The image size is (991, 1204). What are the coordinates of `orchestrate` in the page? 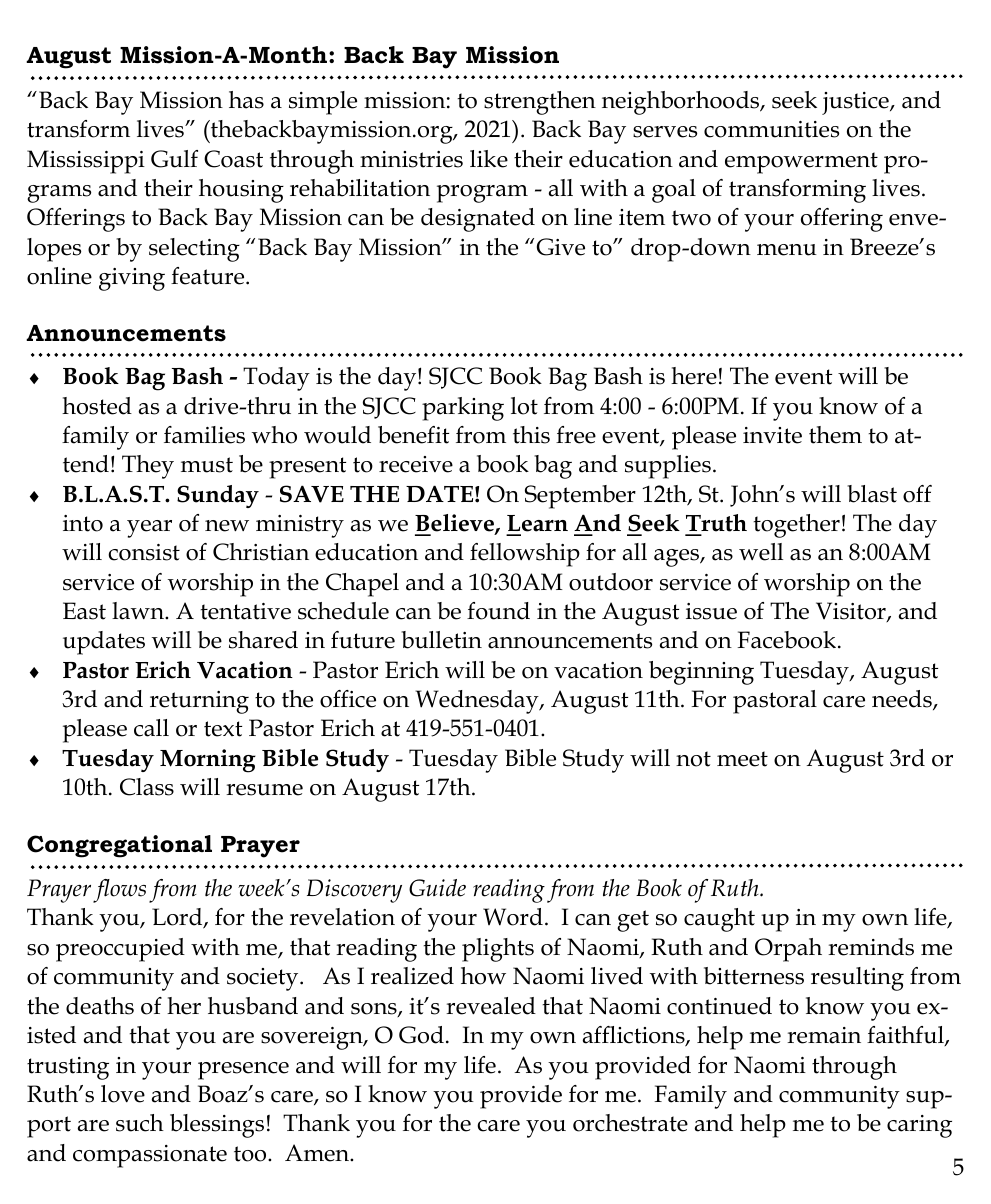 It's located at (630, 1123).
